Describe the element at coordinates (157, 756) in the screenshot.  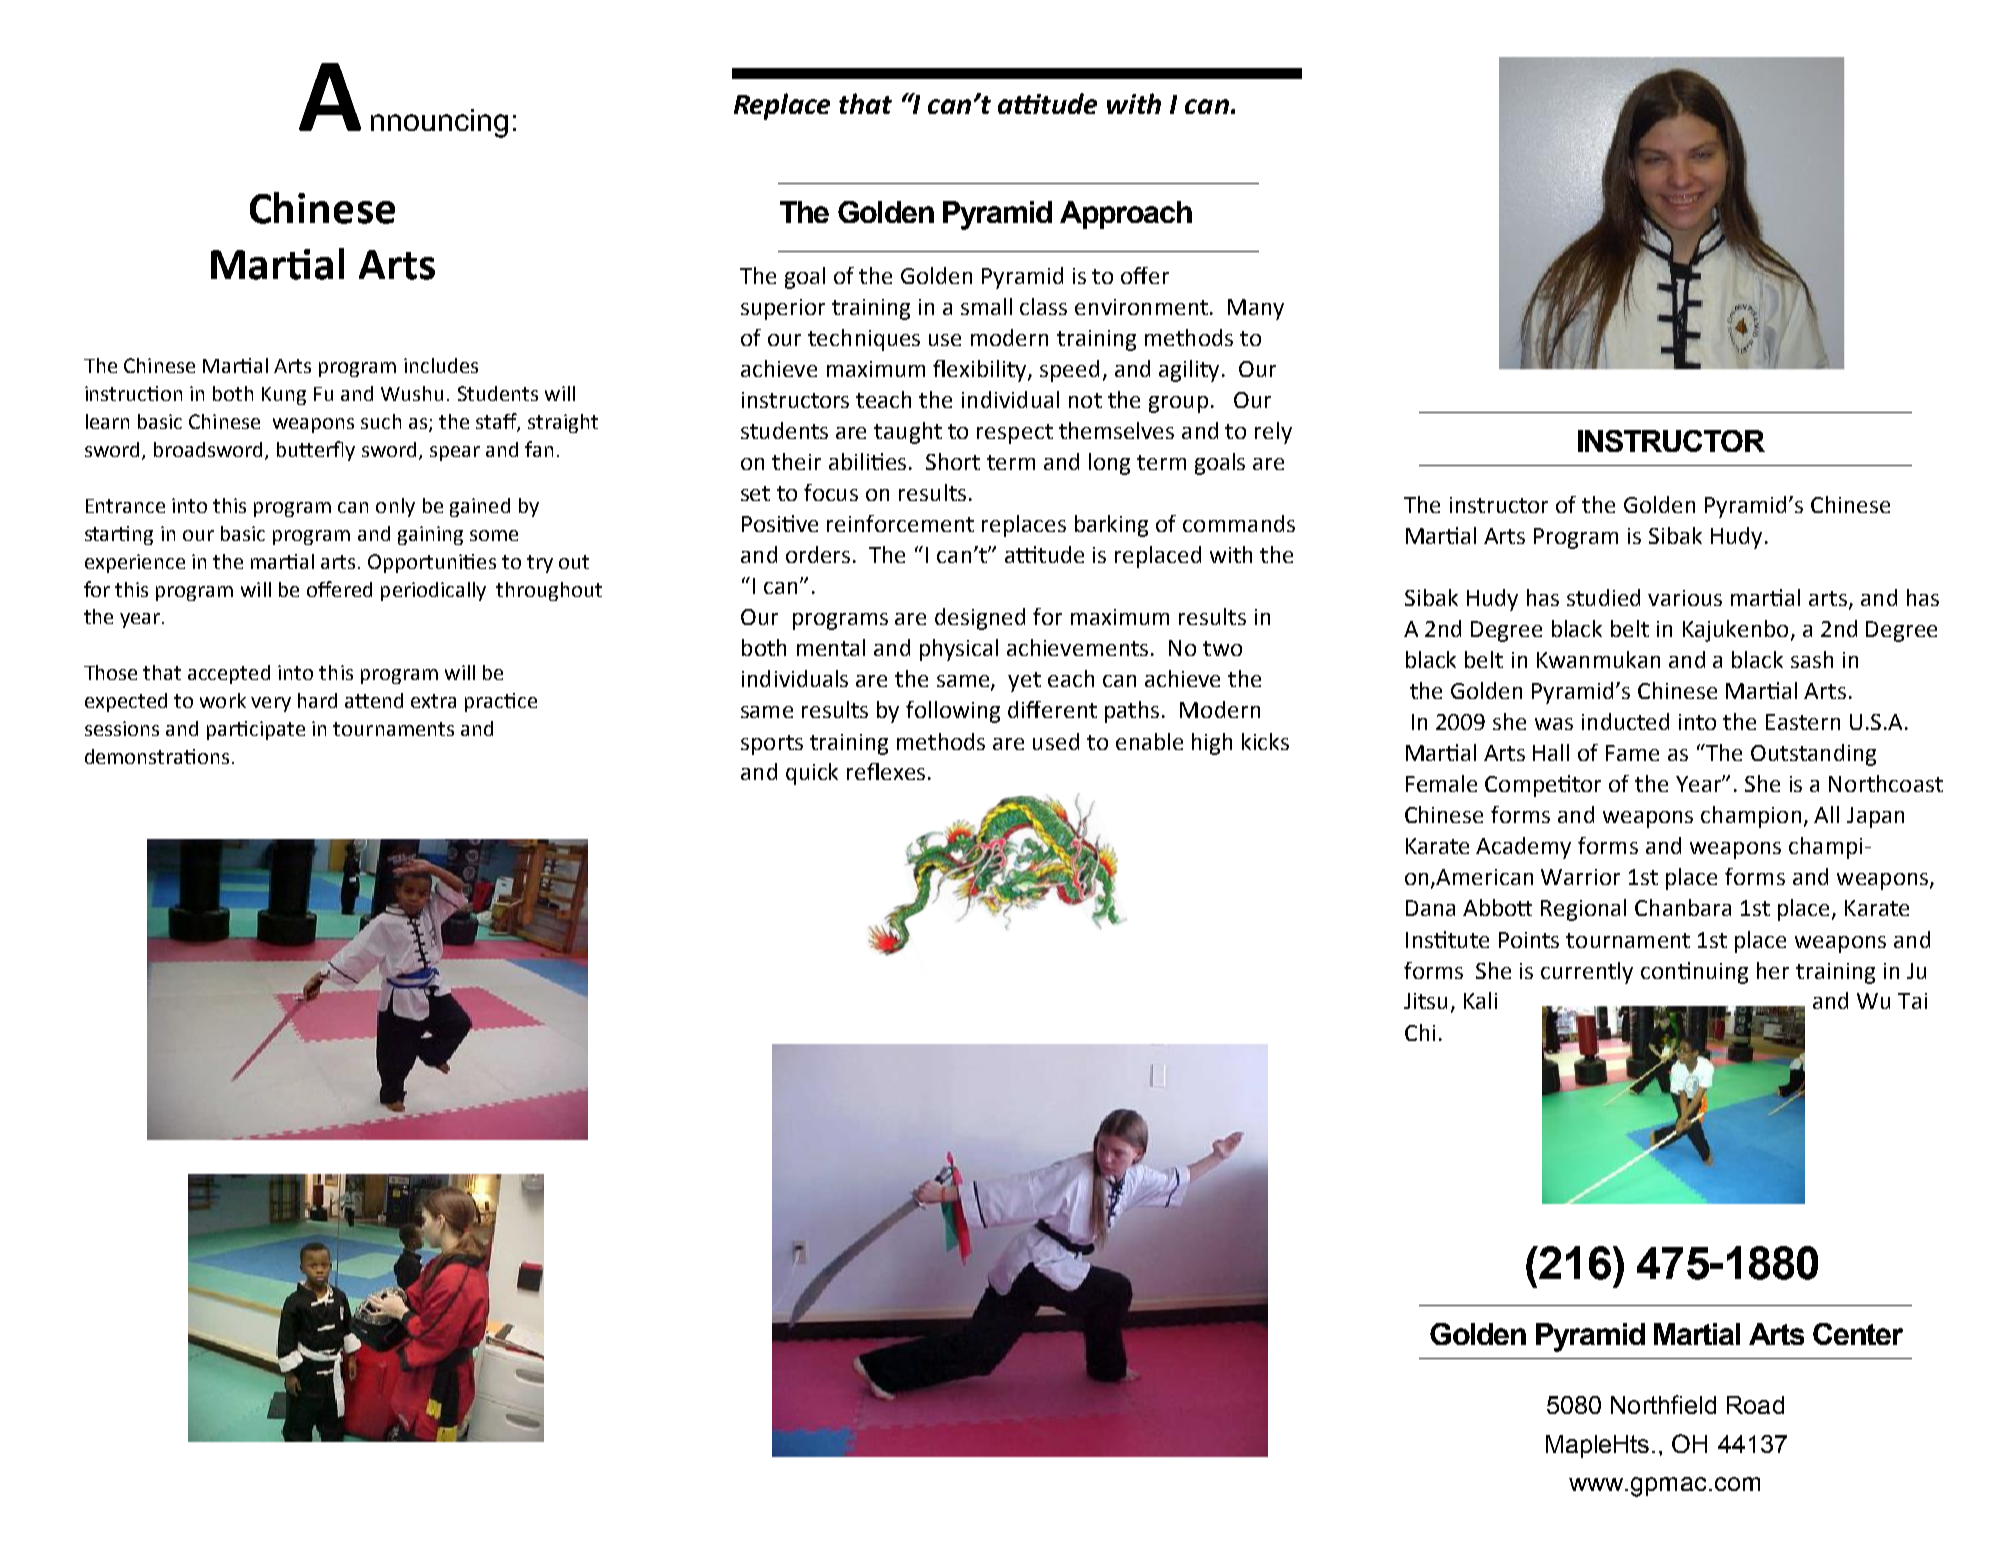
I see `demonstrations` at that location.
